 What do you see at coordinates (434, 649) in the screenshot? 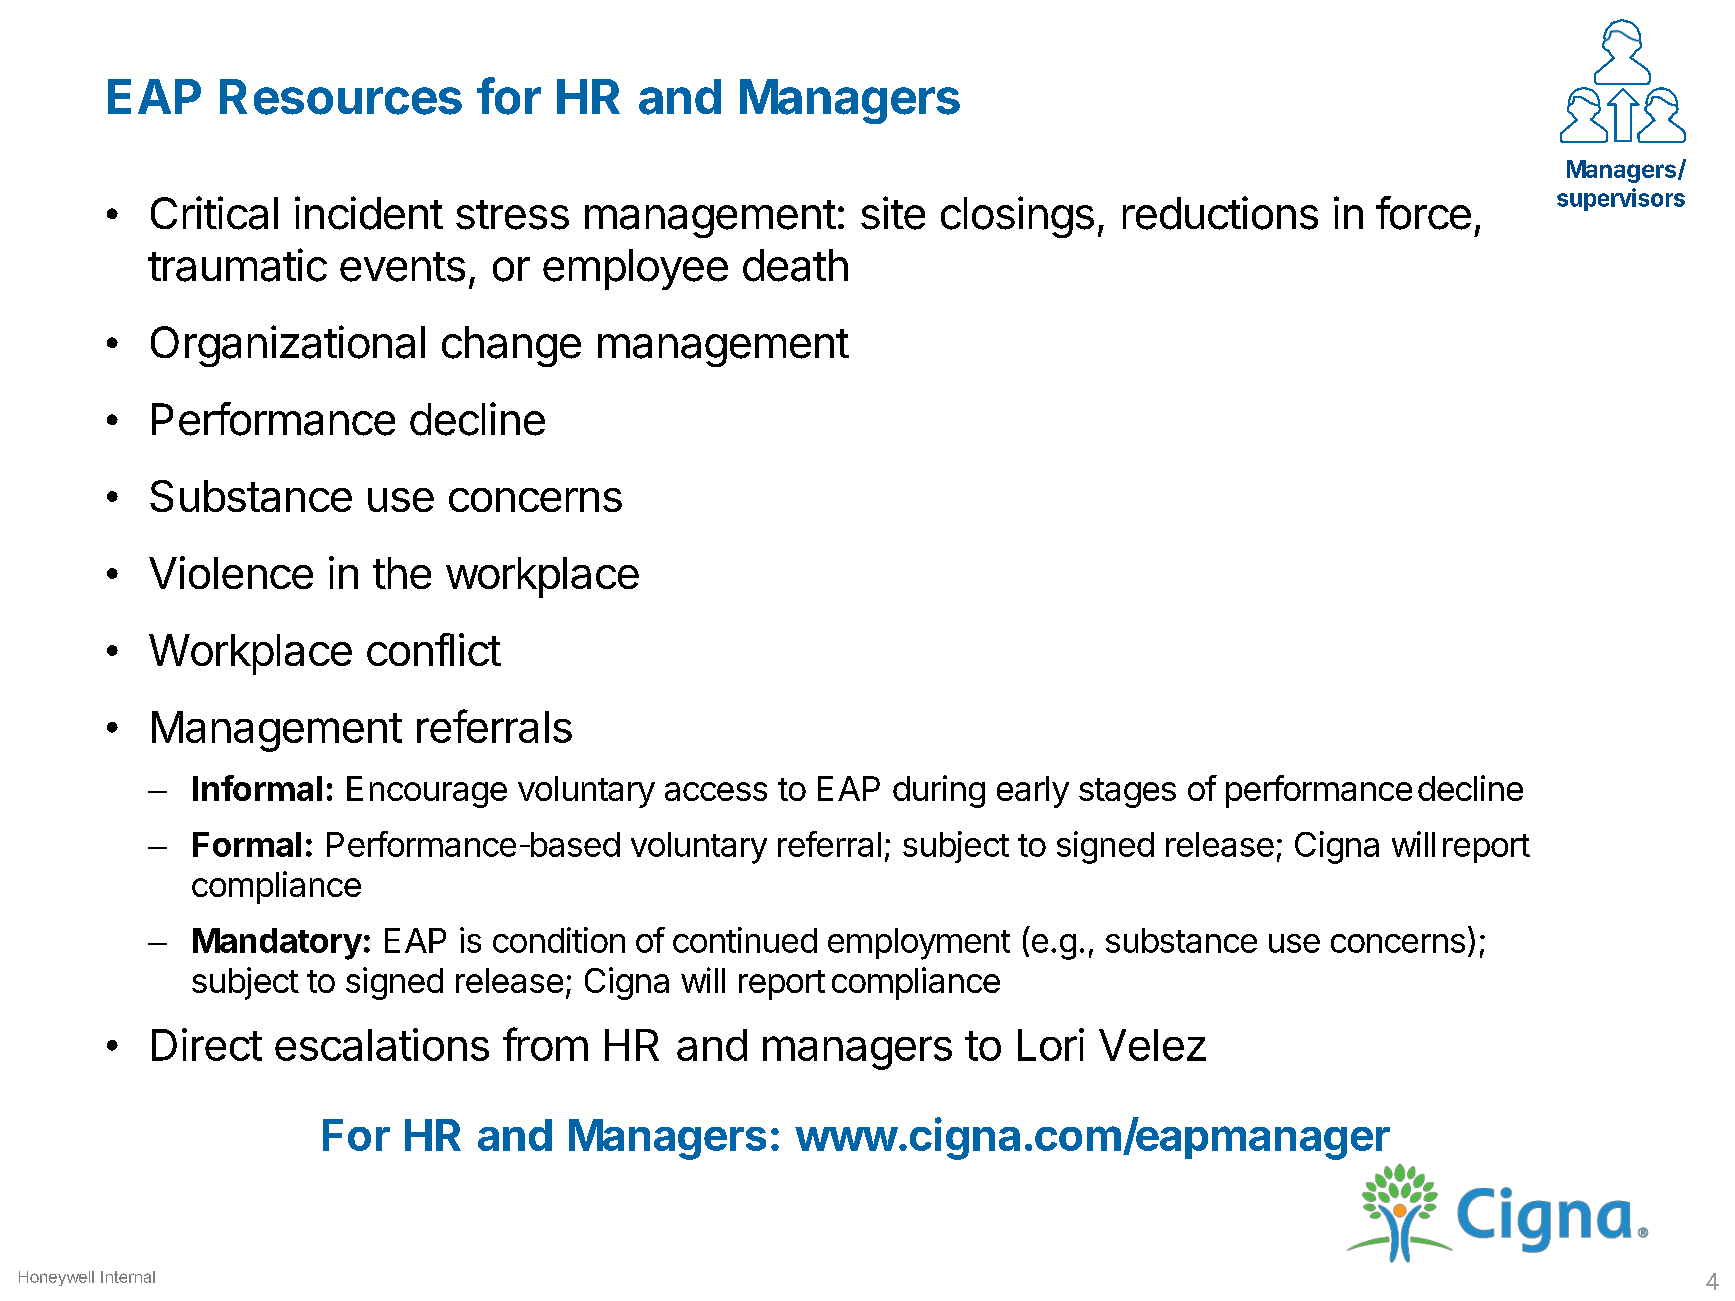
I see `conflict` at bounding box center [434, 649].
